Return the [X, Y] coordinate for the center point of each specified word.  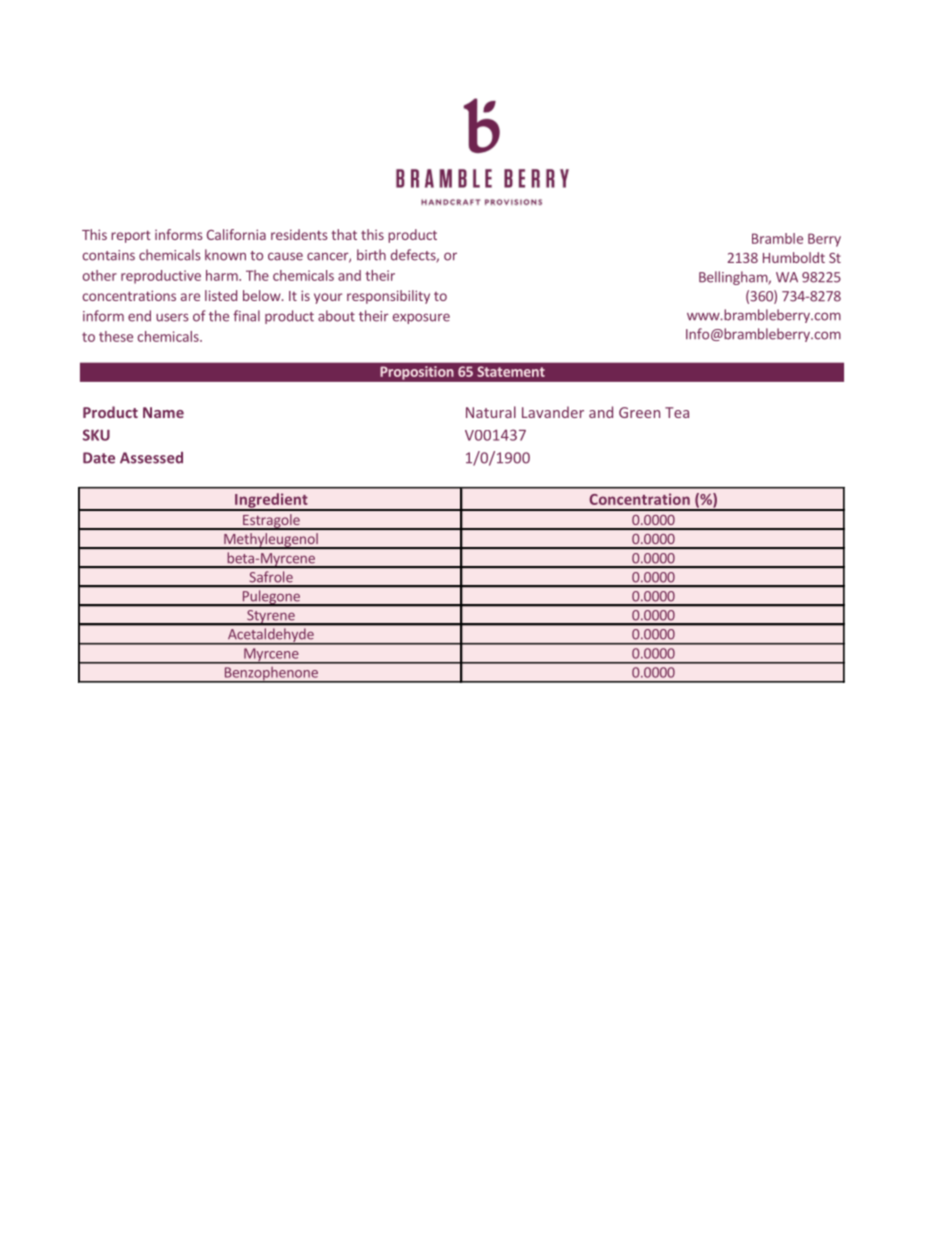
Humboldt [794, 257]
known [225, 255]
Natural [491, 412]
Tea [677, 412]
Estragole [271, 522]
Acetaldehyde [271, 636]
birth [371, 255]
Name [163, 412]
